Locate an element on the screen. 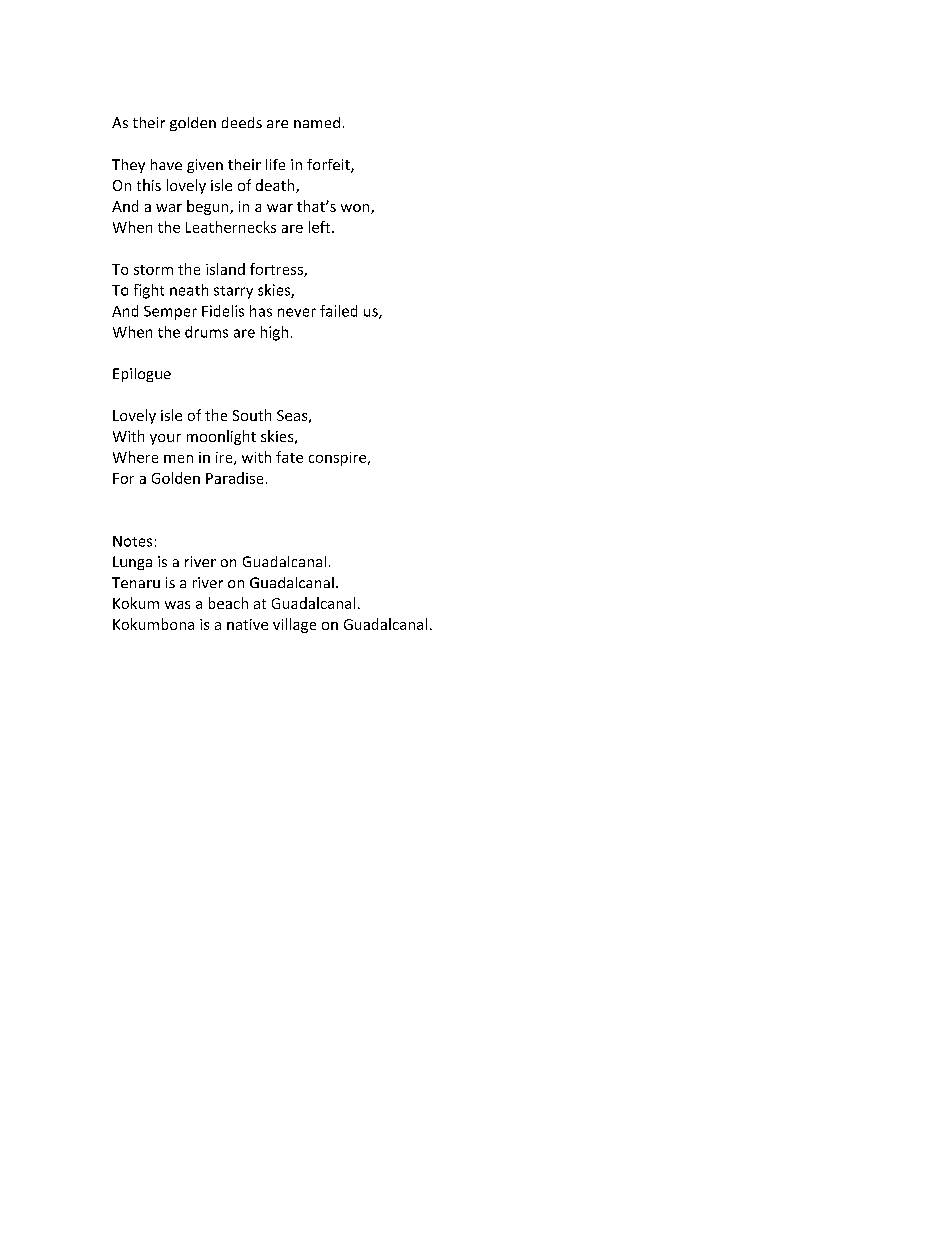  named is located at coordinates (317, 122).
